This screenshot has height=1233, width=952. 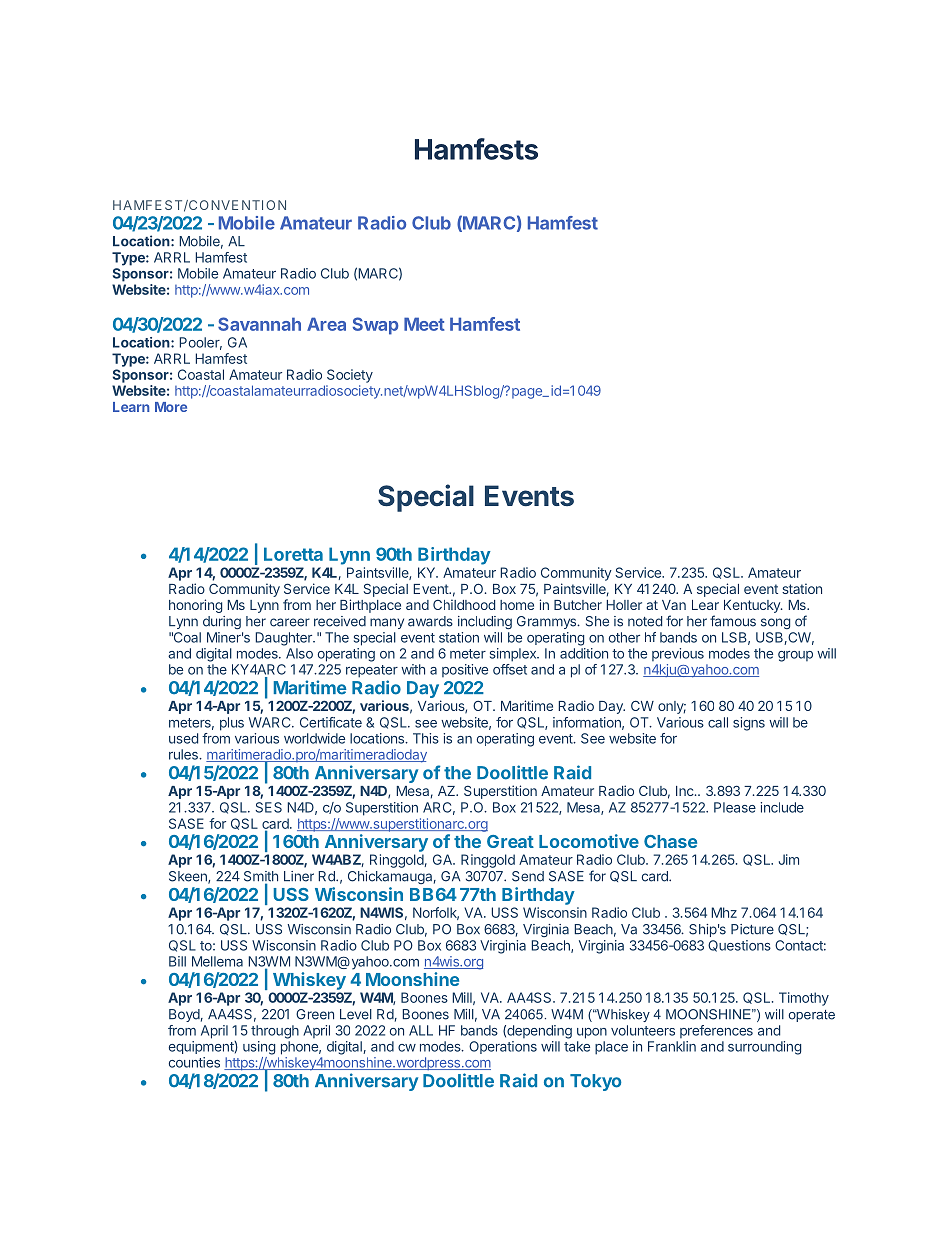 What do you see at coordinates (259, 1048) in the screenshot?
I see `using` at bounding box center [259, 1048].
